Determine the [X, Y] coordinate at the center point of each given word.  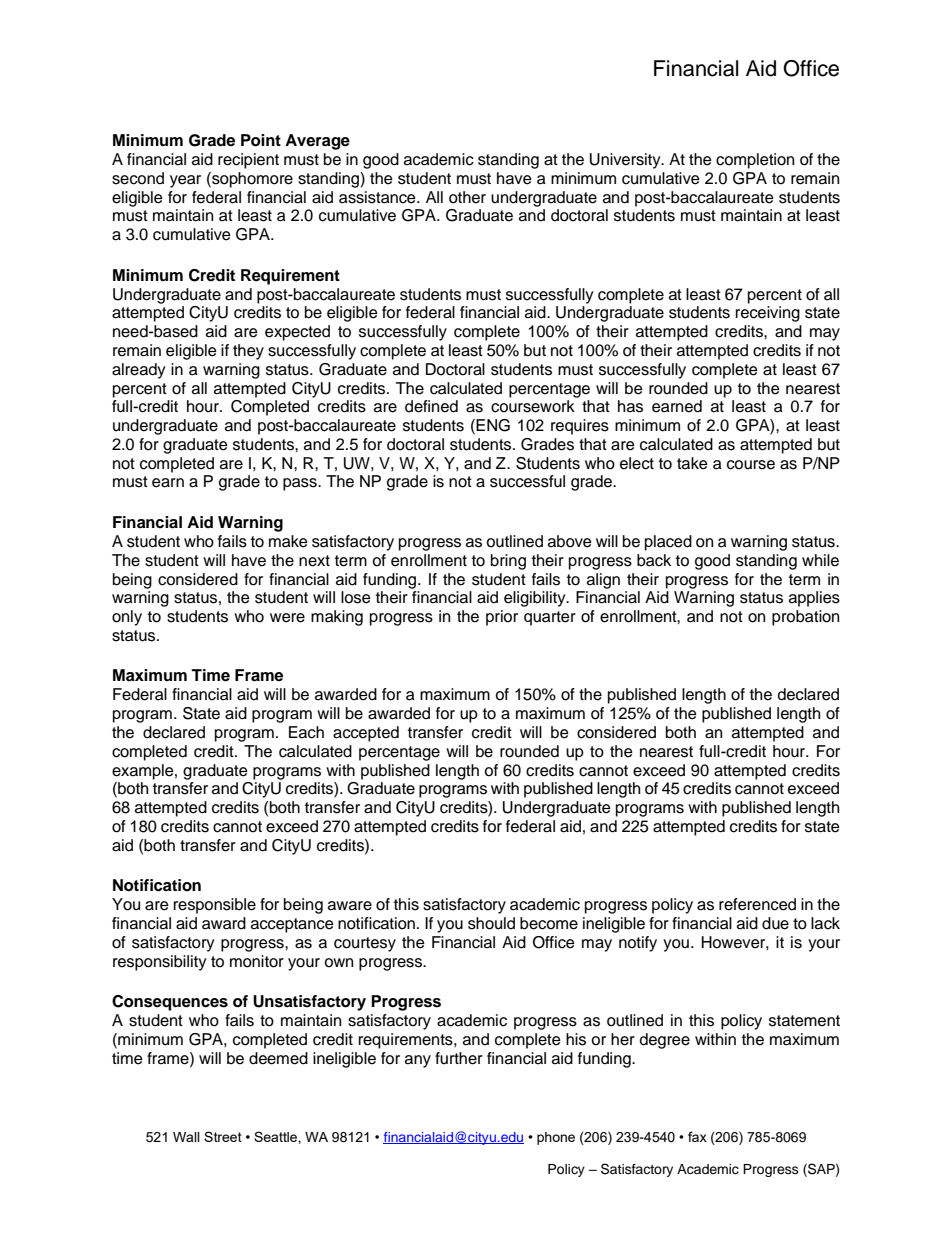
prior [502, 618]
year [185, 181]
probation [805, 618]
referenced [757, 904]
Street [223, 1136]
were [287, 618]
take [692, 463]
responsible [215, 906]
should [491, 923]
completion [755, 161]
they [248, 352]
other [467, 197]
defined [431, 406]
